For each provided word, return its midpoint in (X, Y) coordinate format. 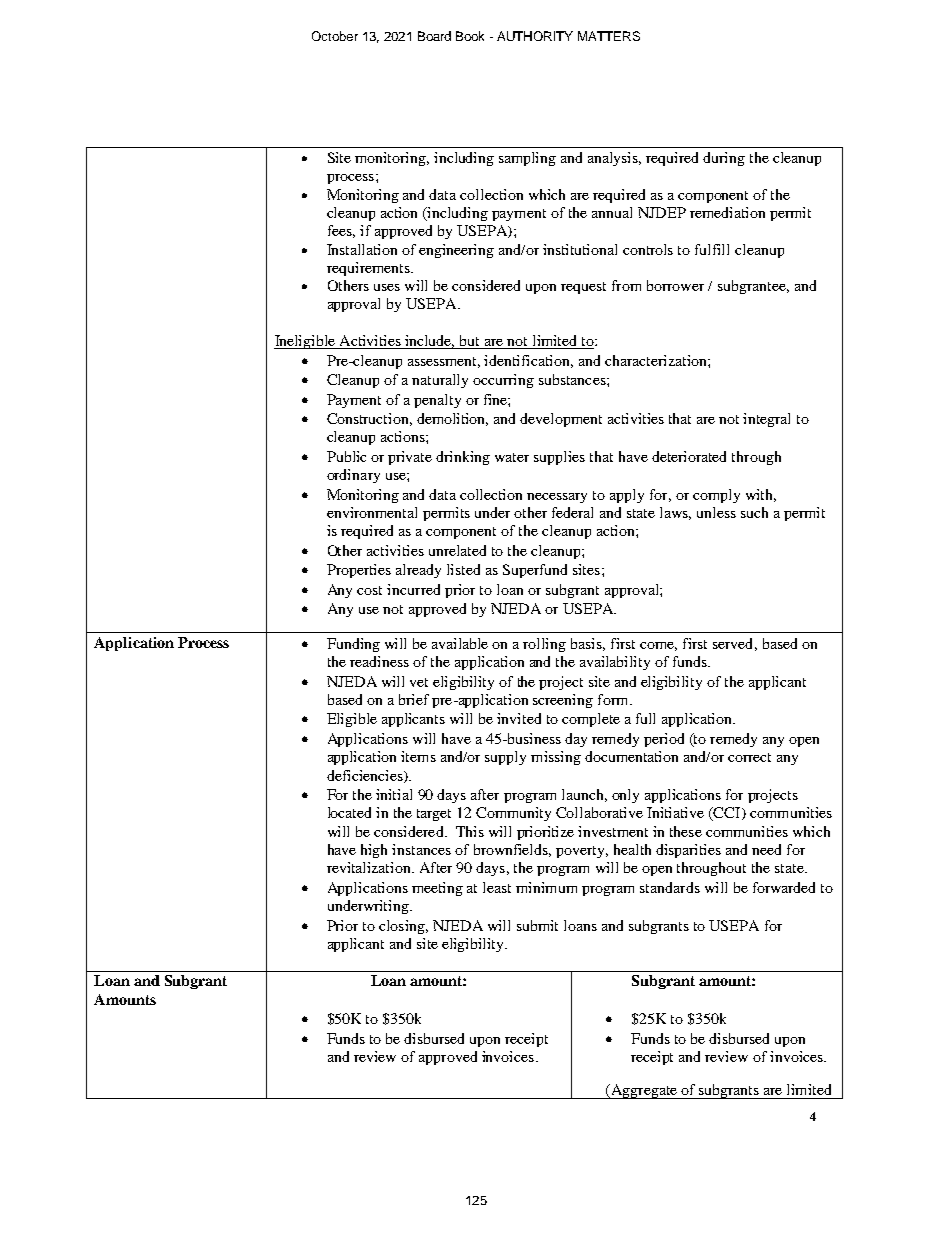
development (561, 420)
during (724, 159)
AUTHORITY (535, 36)
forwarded (784, 887)
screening (563, 701)
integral (766, 420)
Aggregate (644, 1091)
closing (403, 927)
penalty (437, 401)
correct (749, 757)
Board (434, 36)
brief (414, 699)
